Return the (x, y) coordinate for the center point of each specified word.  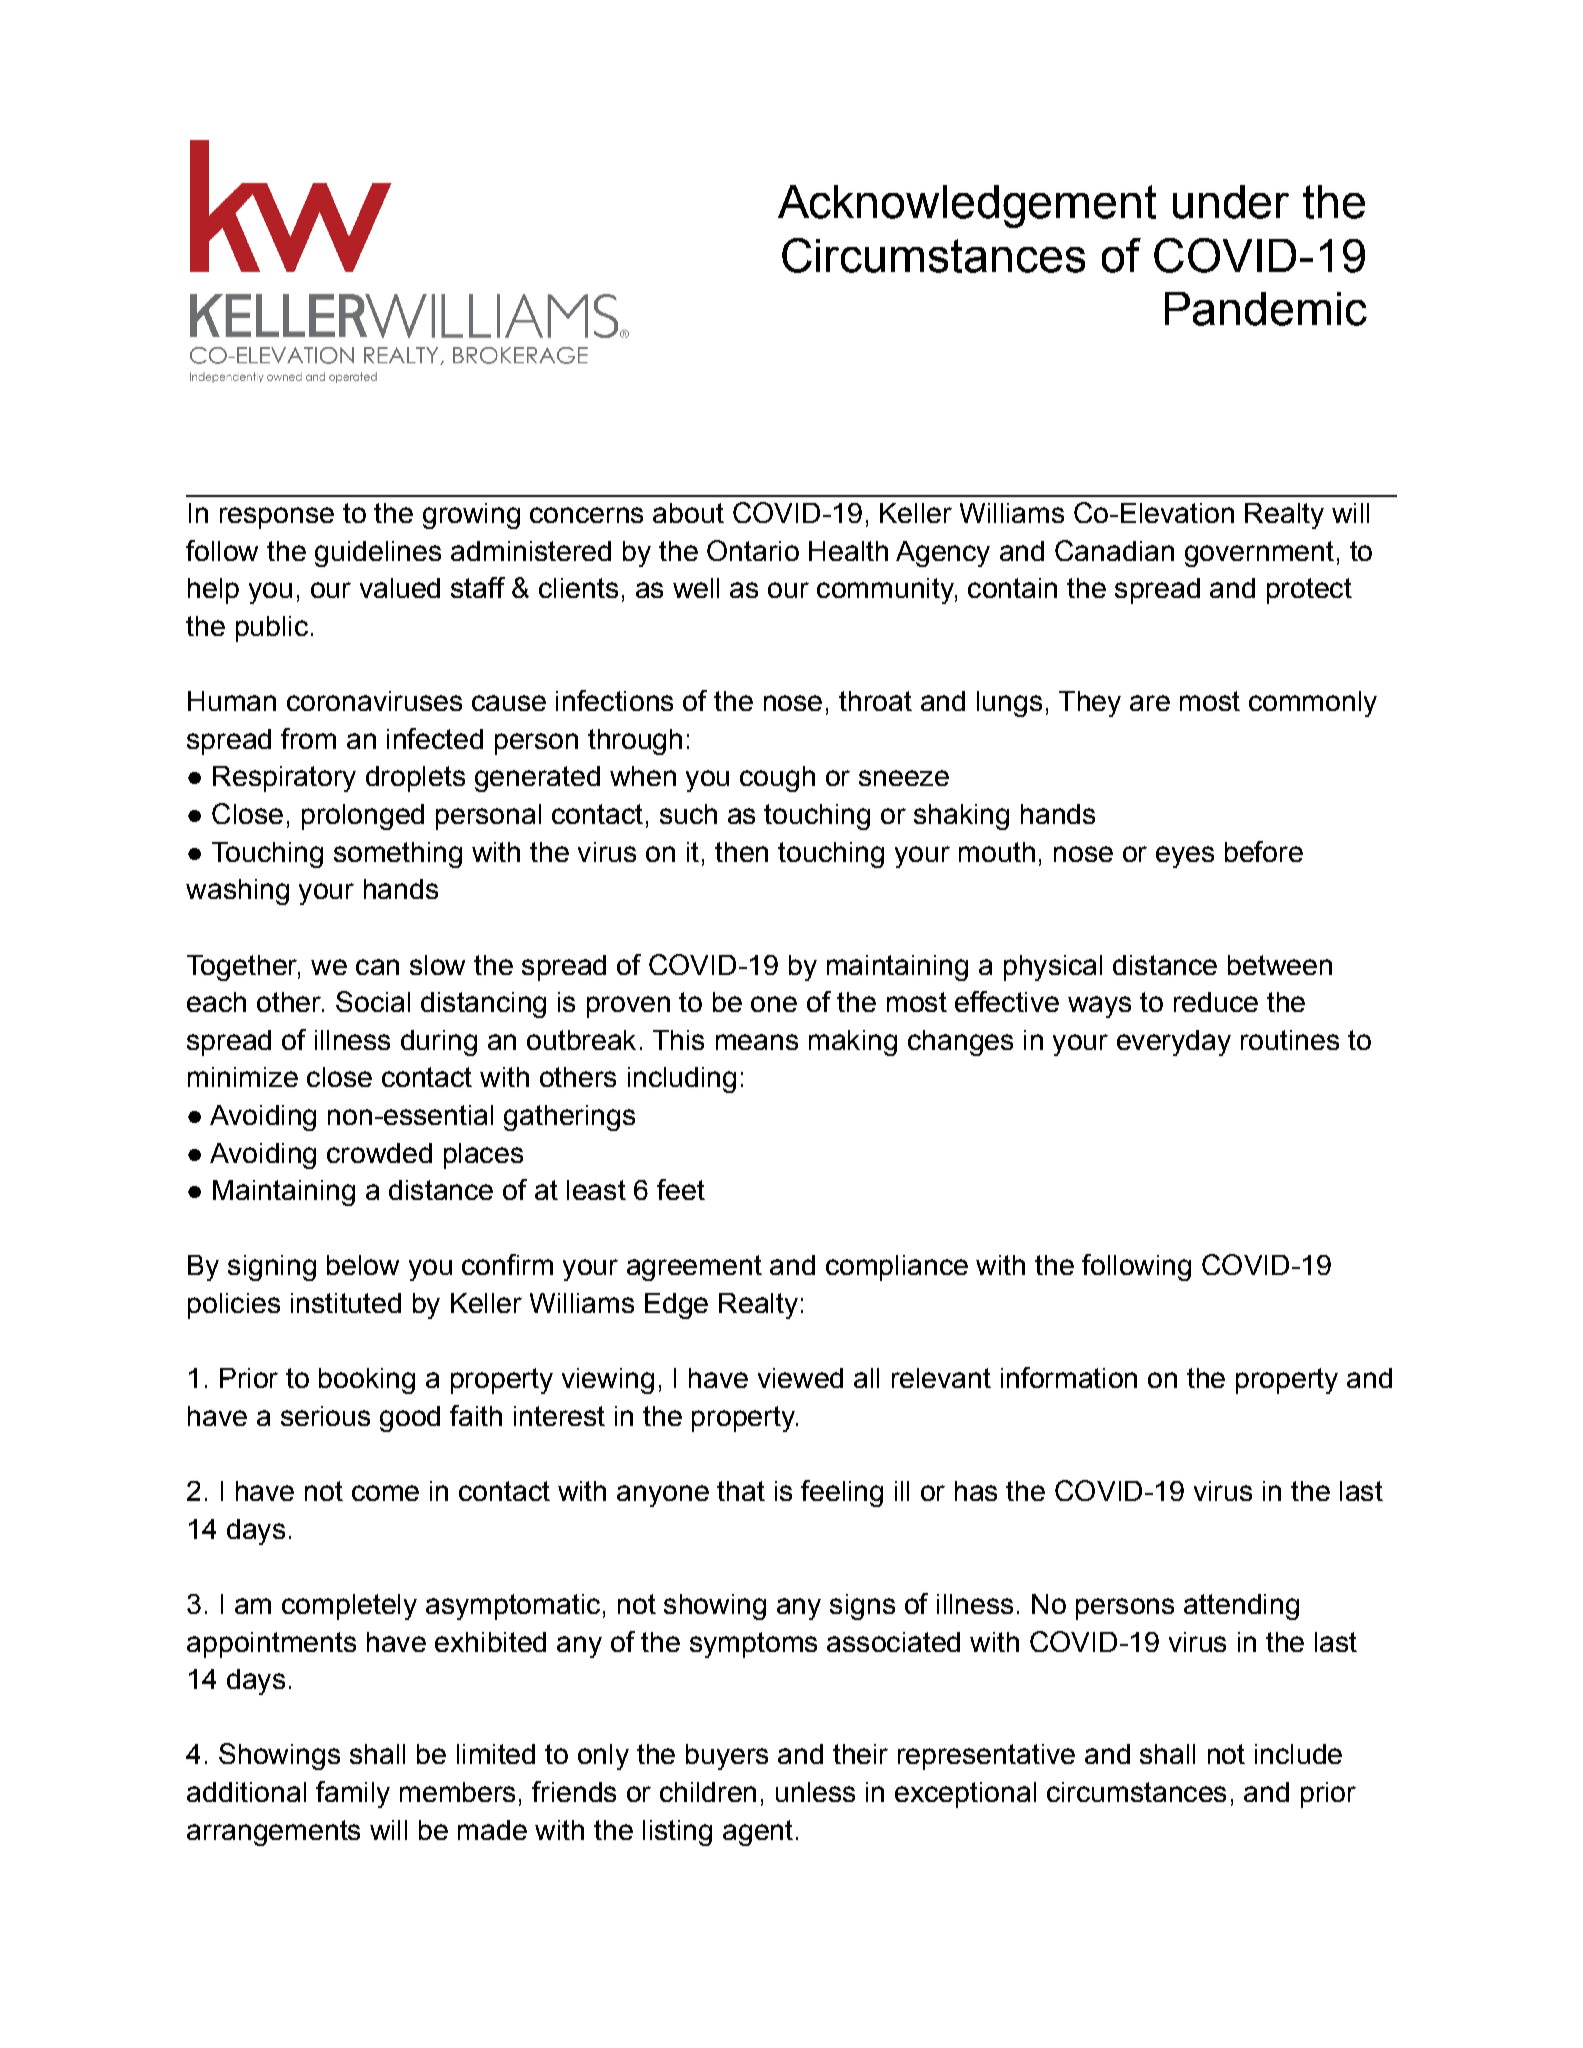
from (308, 738)
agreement (694, 1268)
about (688, 513)
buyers (727, 1757)
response (277, 518)
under (1231, 202)
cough (777, 779)
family (353, 1794)
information (1069, 1377)
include (1298, 1754)
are (1150, 703)
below (363, 1265)
